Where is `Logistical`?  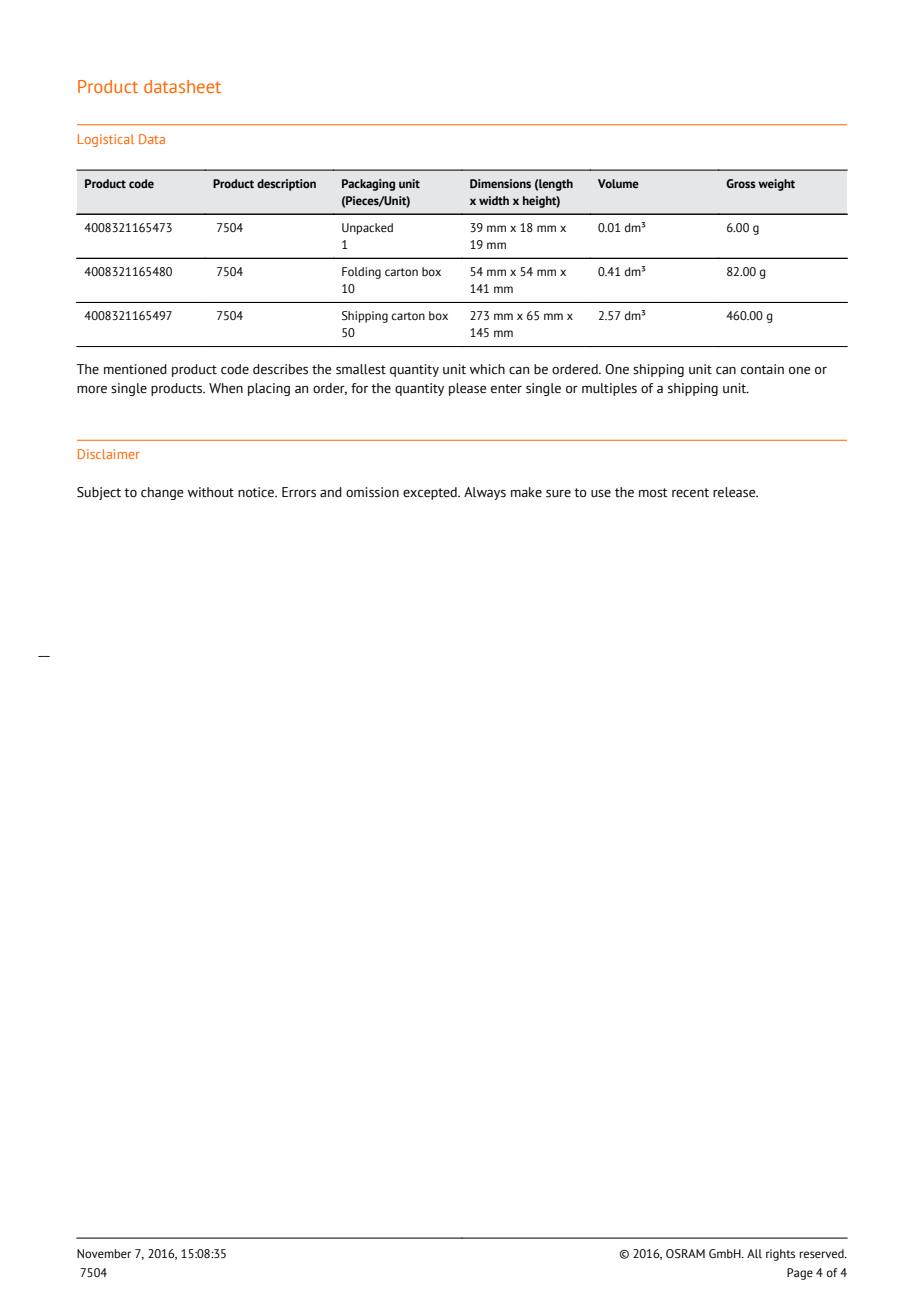 Logistical is located at coordinates (106, 140).
